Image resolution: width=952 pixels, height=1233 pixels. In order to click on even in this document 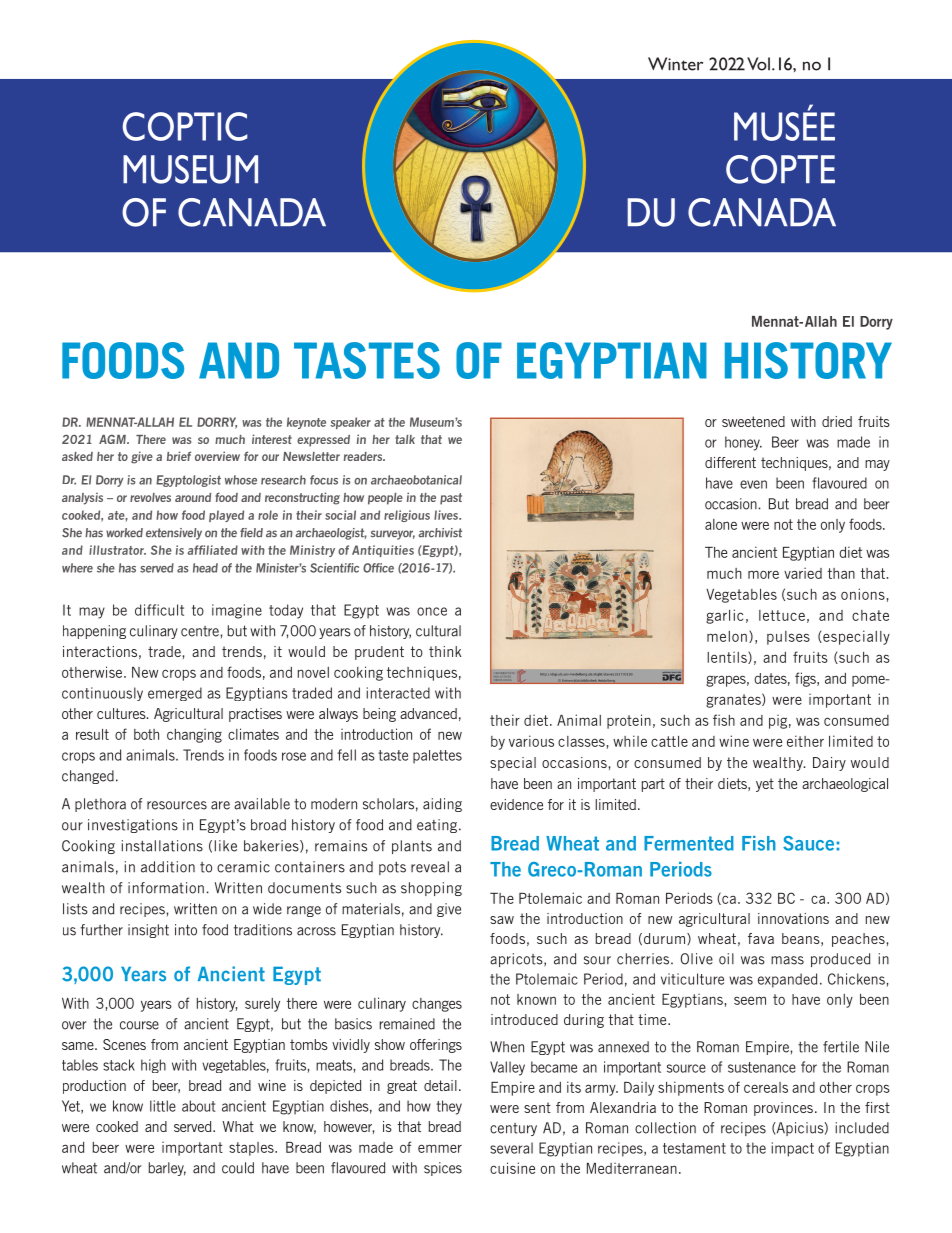, I will do `click(753, 484)`.
